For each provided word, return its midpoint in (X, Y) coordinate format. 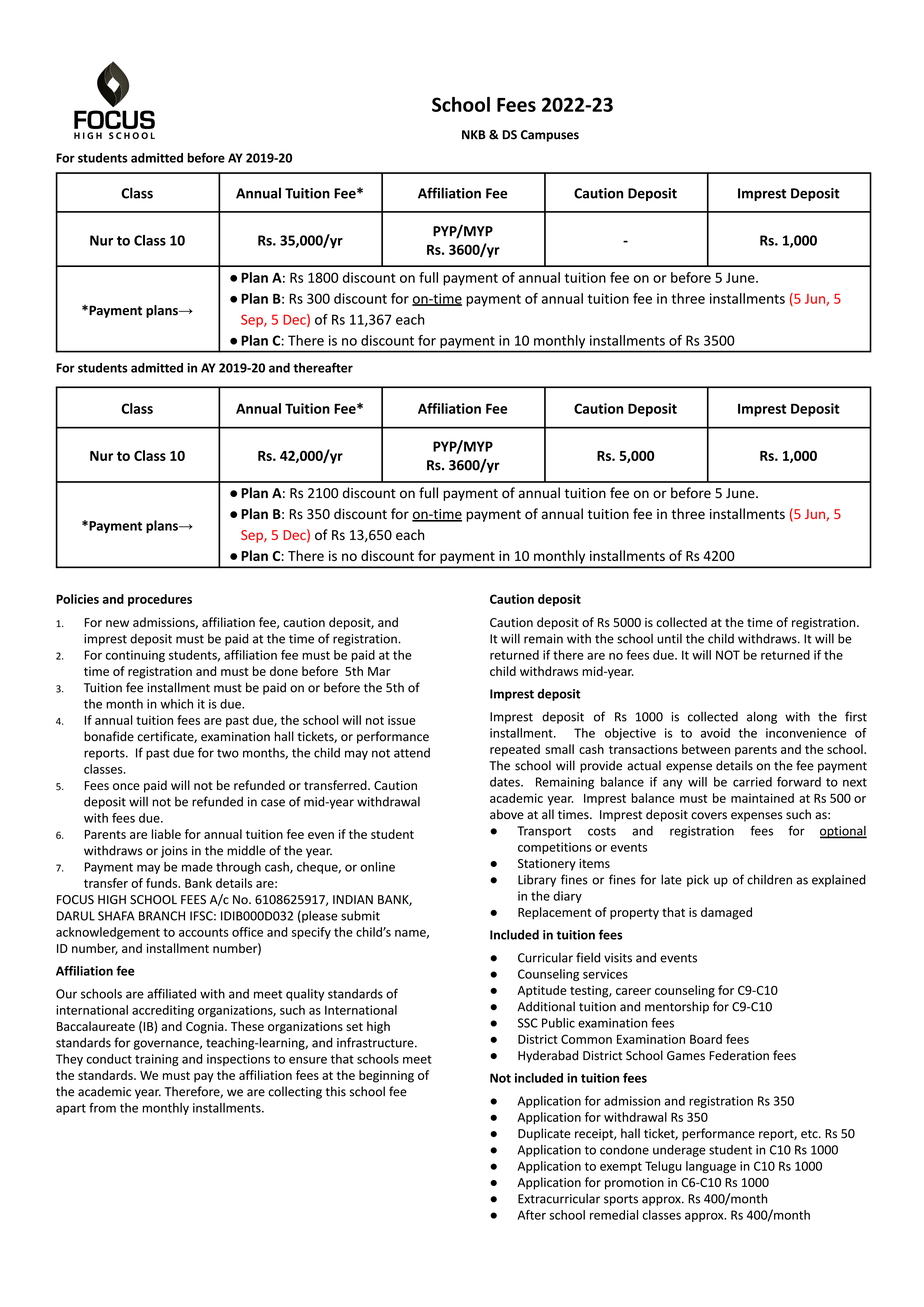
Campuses (550, 136)
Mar (379, 671)
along (762, 717)
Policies (77, 599)
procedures (160, 600)
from (102, 1107)
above (507, 814)
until (669, 639)
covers (709, 816)
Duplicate (544, 1134)
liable (166, 834)
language (711, 1167)
